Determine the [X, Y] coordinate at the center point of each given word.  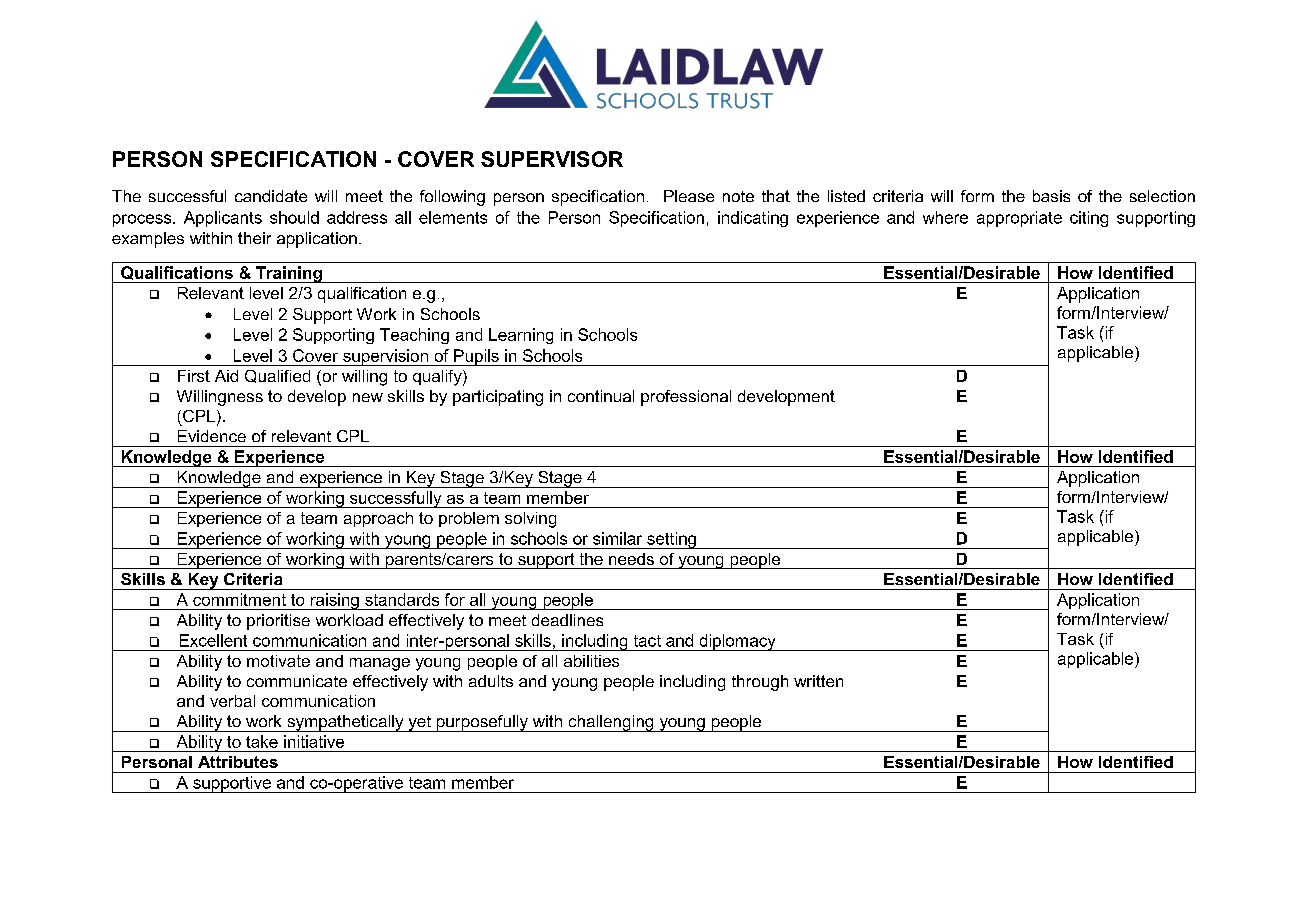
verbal [232, 701]
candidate [271, 196]
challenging [611, 723]
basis [1051, 196]
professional [686, 398]
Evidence [212, 436]
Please [689, 196]
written [818, 681]
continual [601, 396]
